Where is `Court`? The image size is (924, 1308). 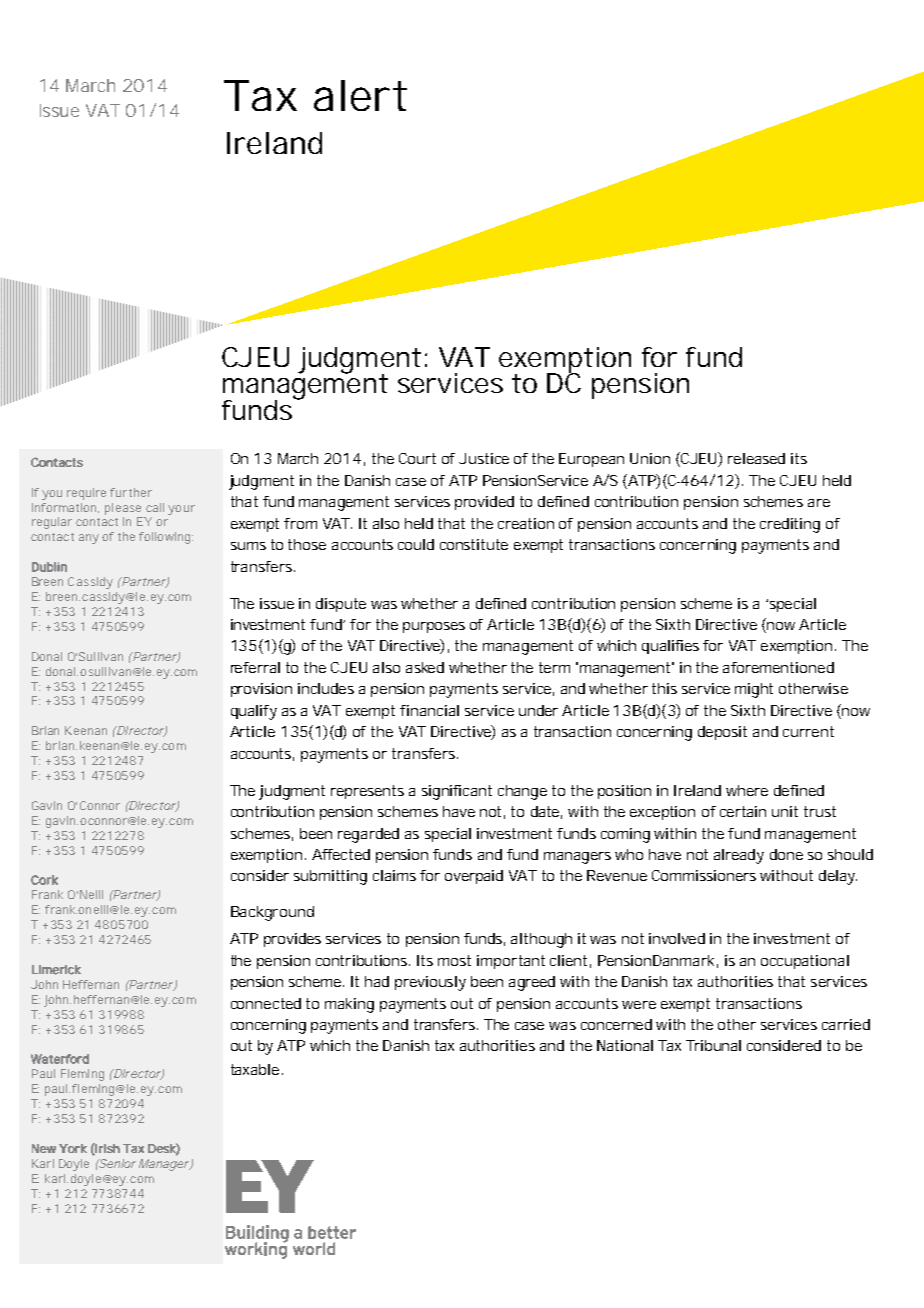
Court is located at coordinates (417, 458).
